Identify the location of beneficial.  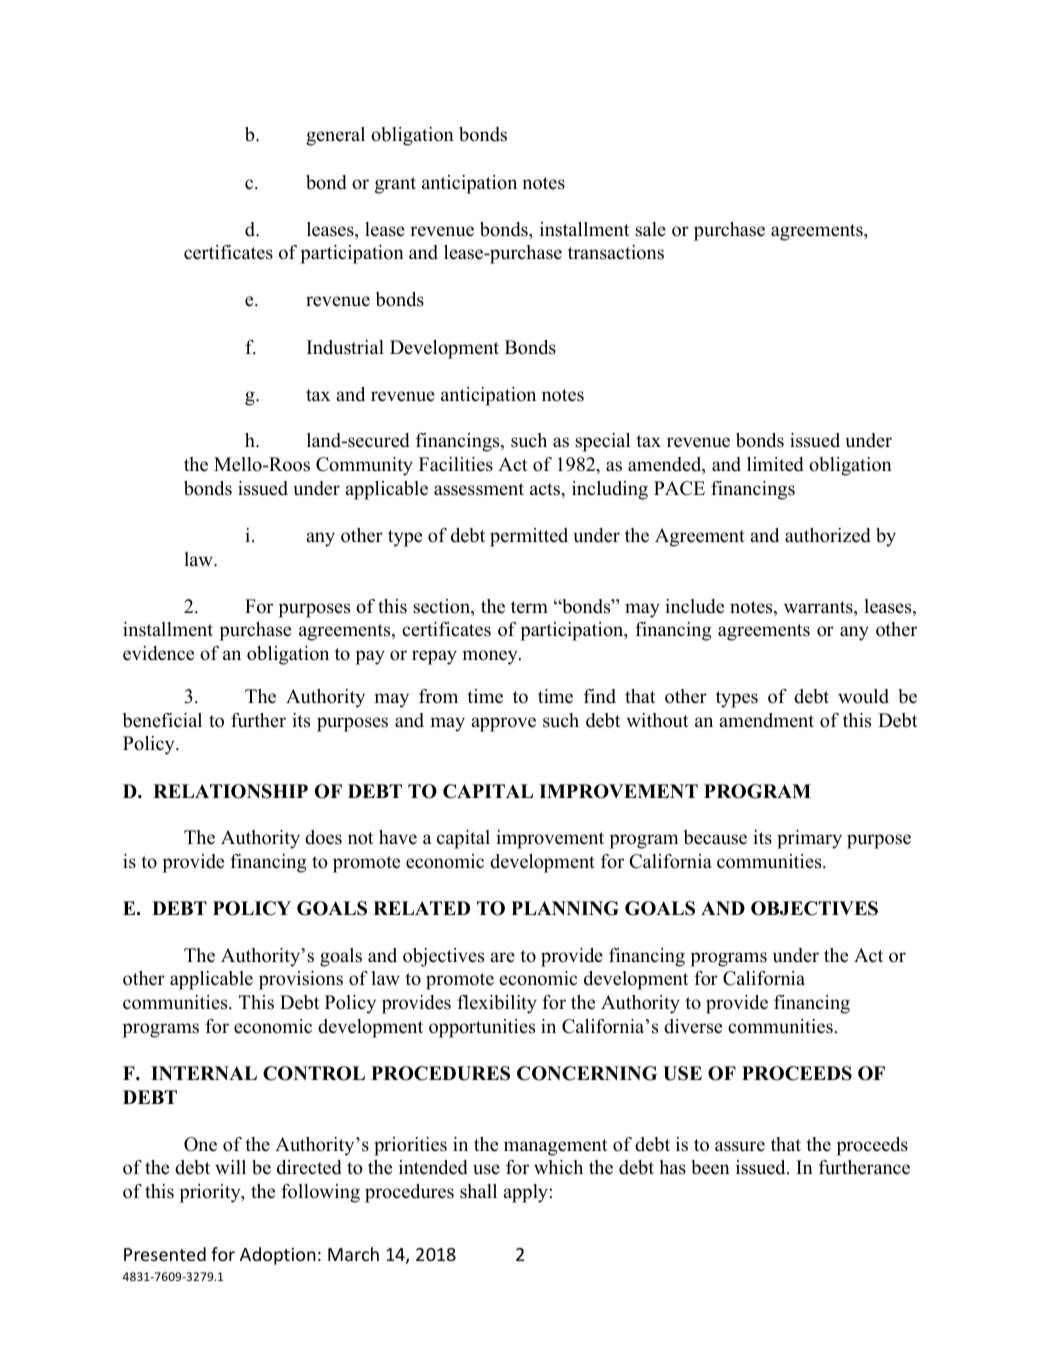
(162, 720).
